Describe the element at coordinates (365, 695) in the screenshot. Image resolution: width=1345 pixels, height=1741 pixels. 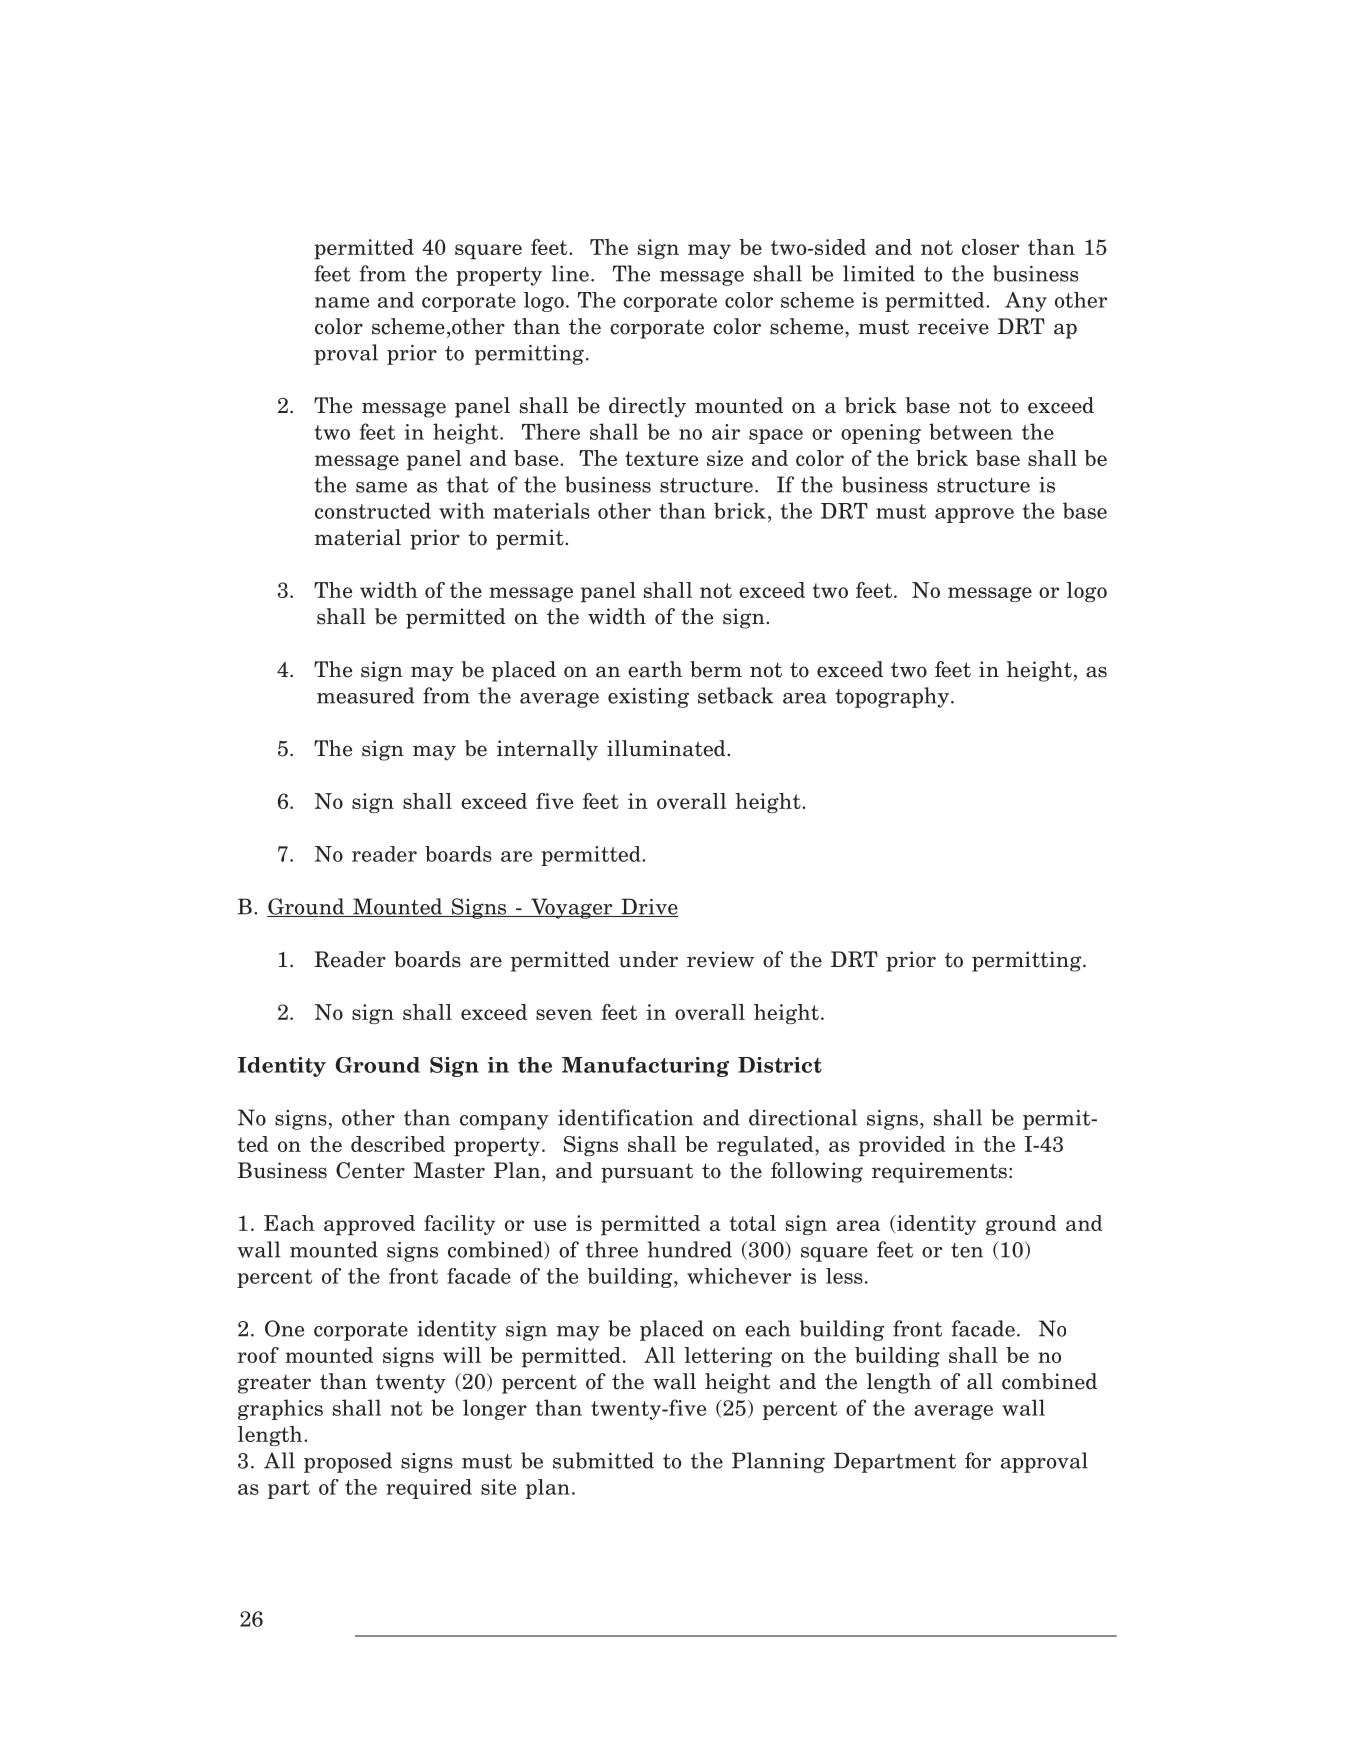
I see `measured` at that location.
